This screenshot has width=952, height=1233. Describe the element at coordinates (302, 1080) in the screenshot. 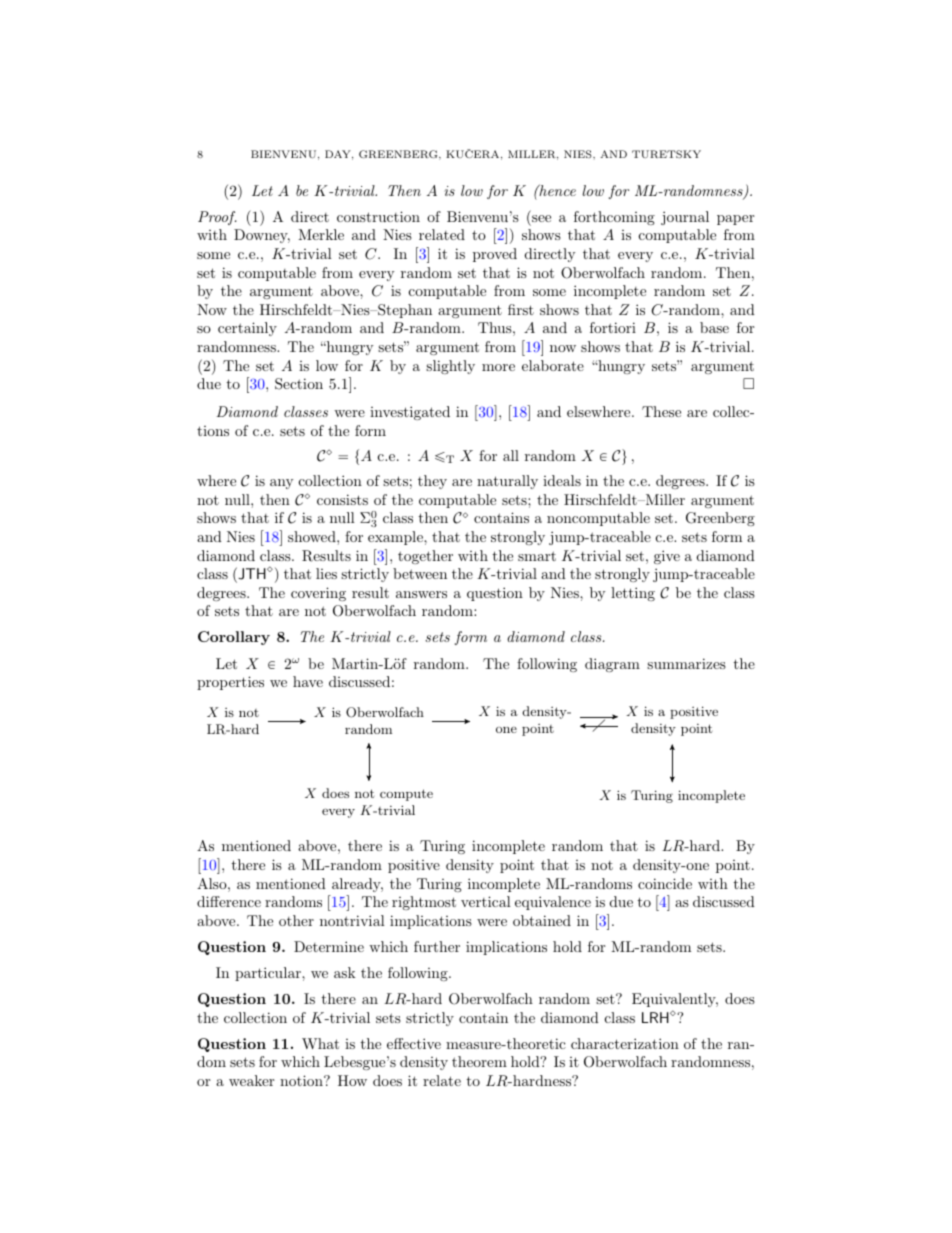

I see `notion` at that location.
